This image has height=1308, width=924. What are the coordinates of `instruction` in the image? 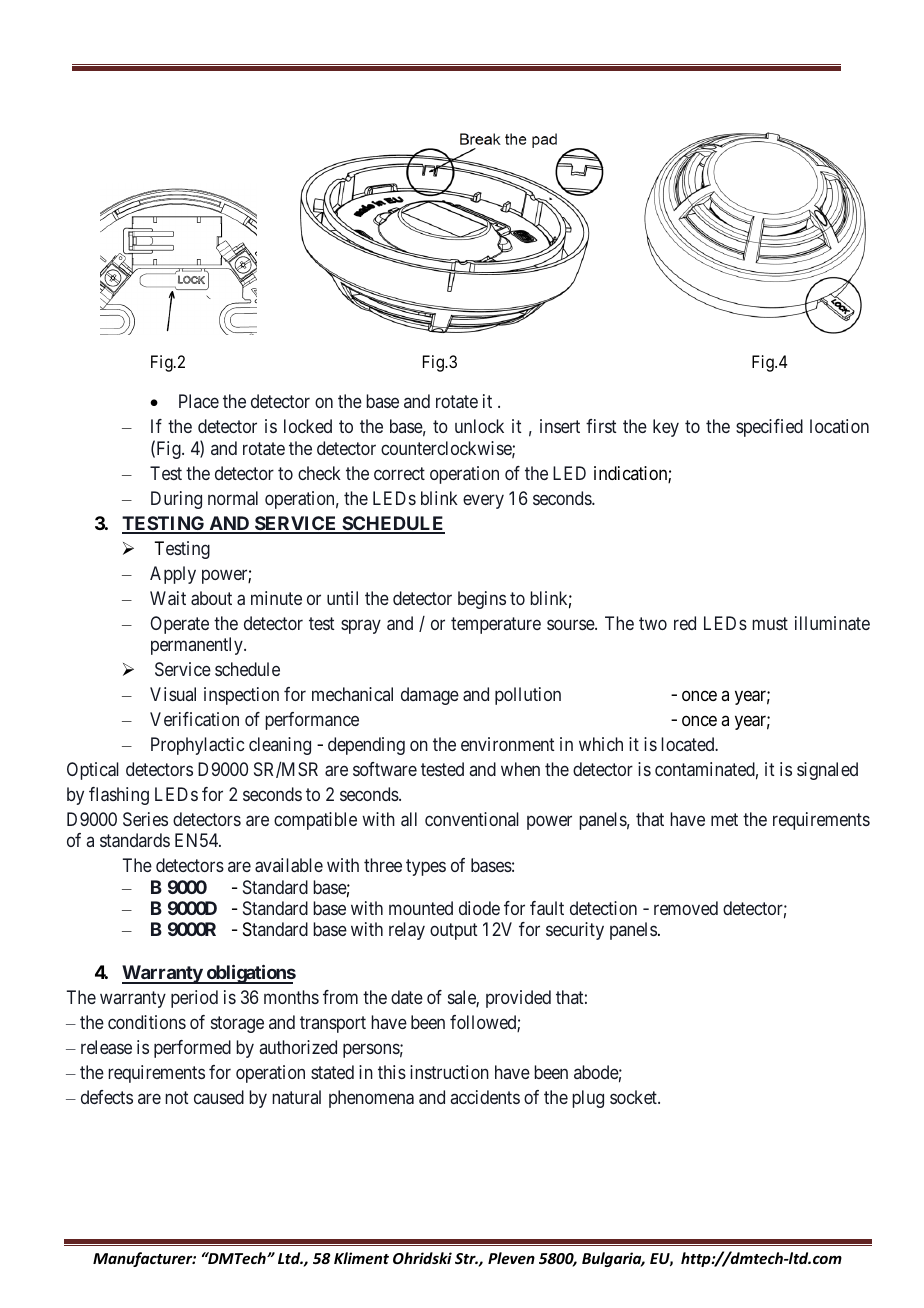 It's located at (449, 1072).
